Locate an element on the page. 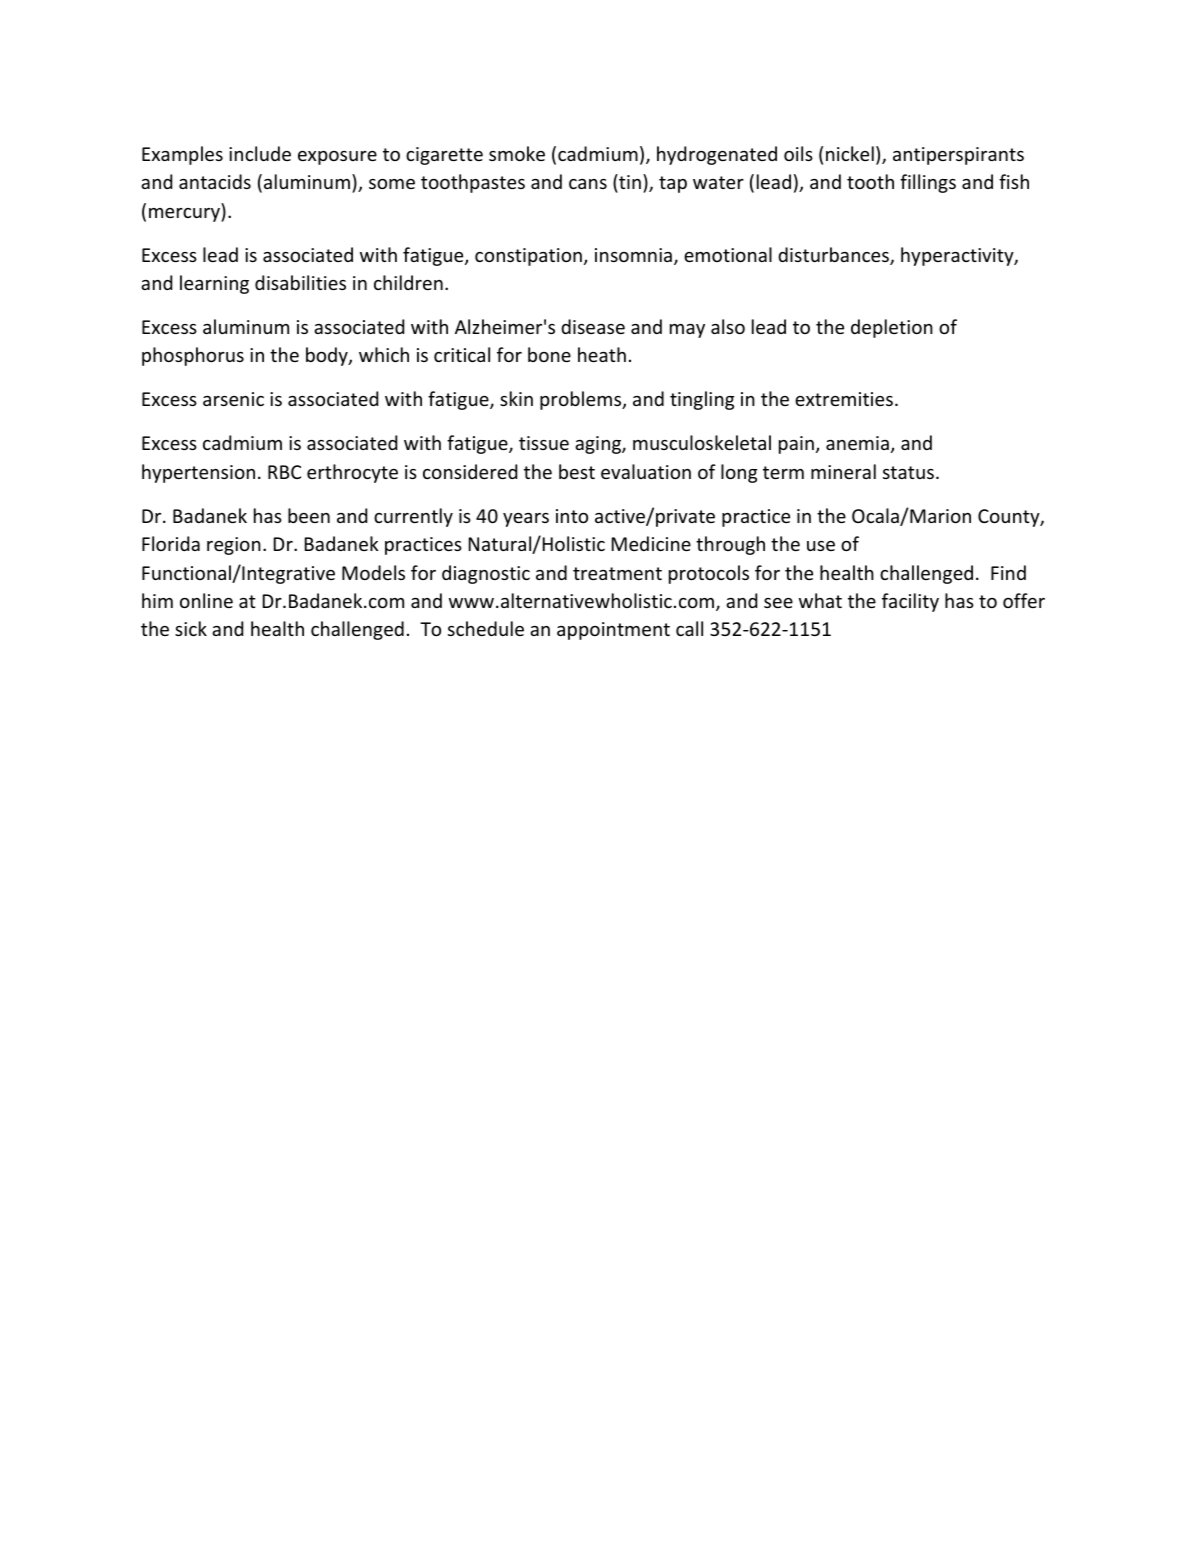 The height and width of the page is (1550, 1198). include is located at coordinates (260, 153).
